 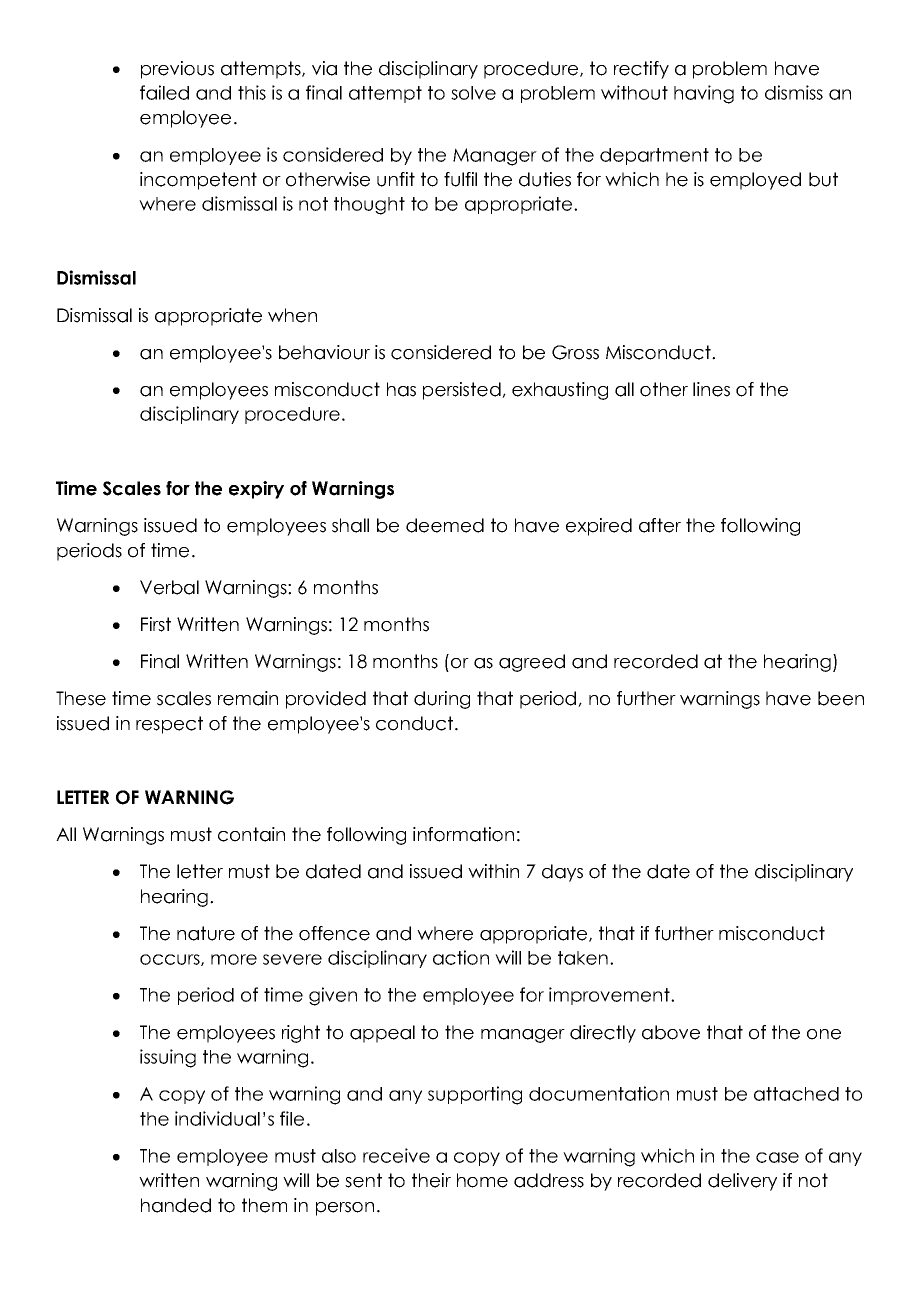 What do you see at coordinates (206, 933) in the screenshot?
I see `nature` at bounding box center [206, 933].
